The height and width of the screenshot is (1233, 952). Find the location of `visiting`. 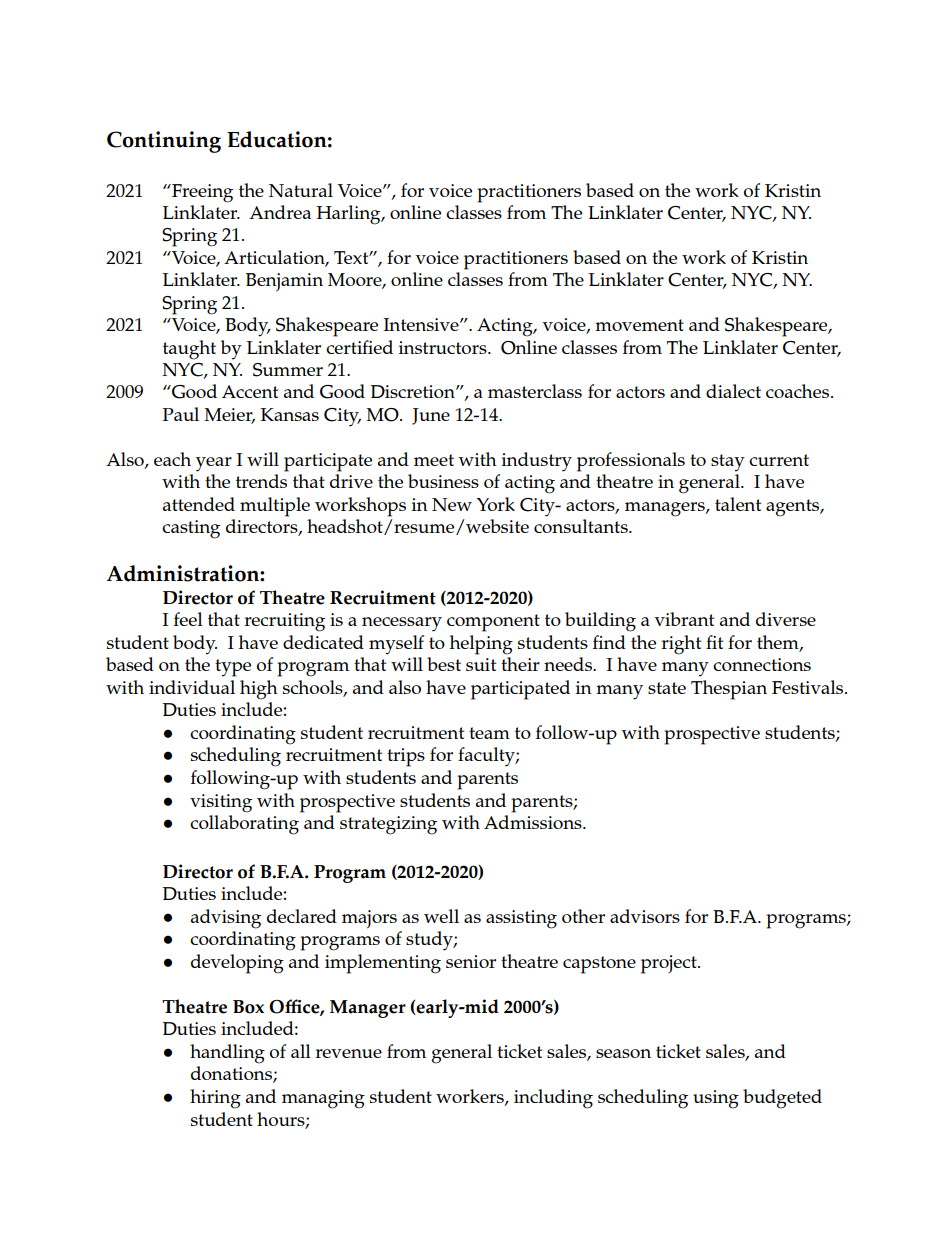

visiting is located at coordinates (221, 803).
